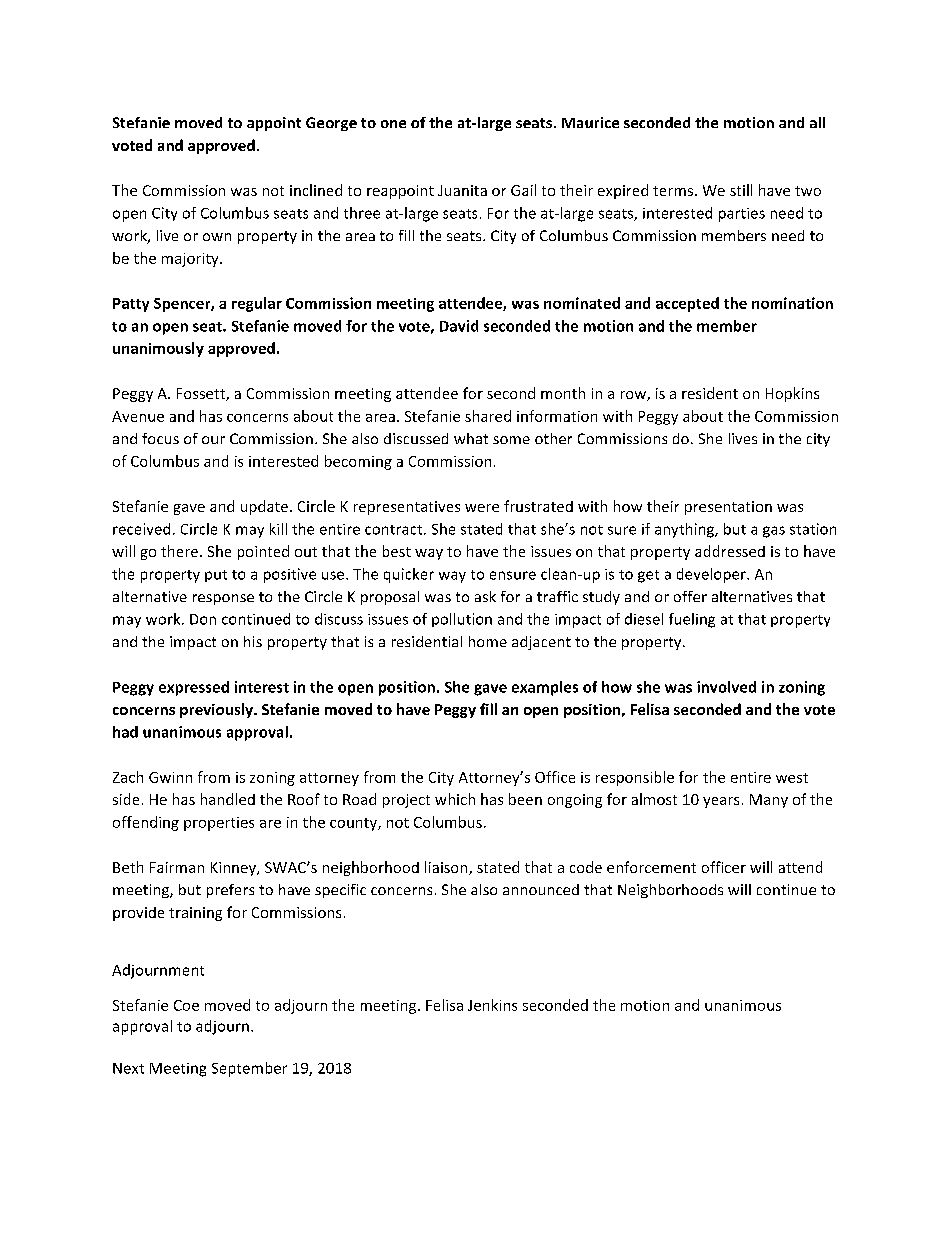  What do you see at coordinates (316, 190) in the page?
I see `inclined` at bounding box center [316, 190].
